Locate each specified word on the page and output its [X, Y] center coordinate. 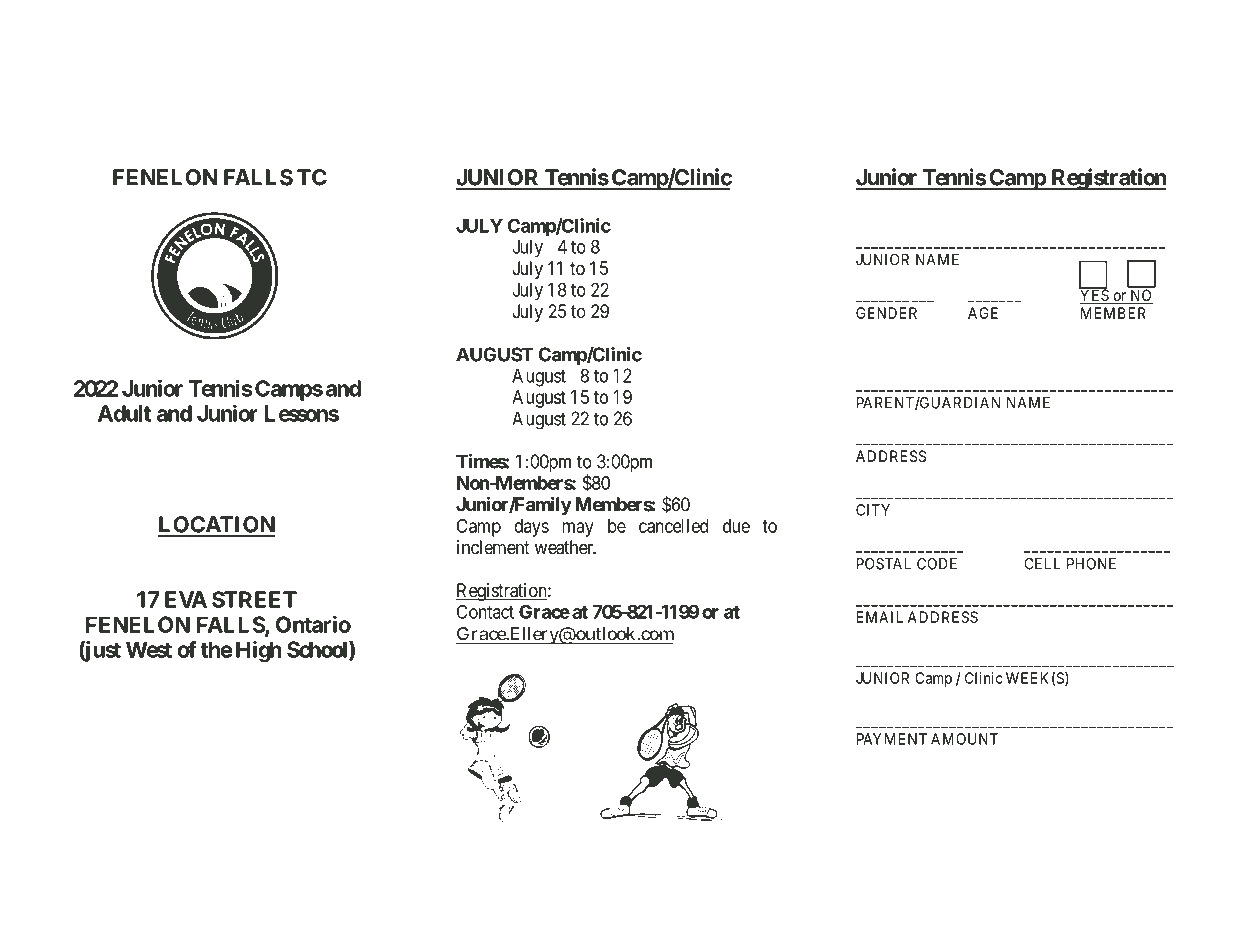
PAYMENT [892, 739]
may [578, 529]
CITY [873, 510]
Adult [124, 413]
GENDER [886, 313]
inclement [493, 547]
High [258, 652]
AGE [983, 313]
